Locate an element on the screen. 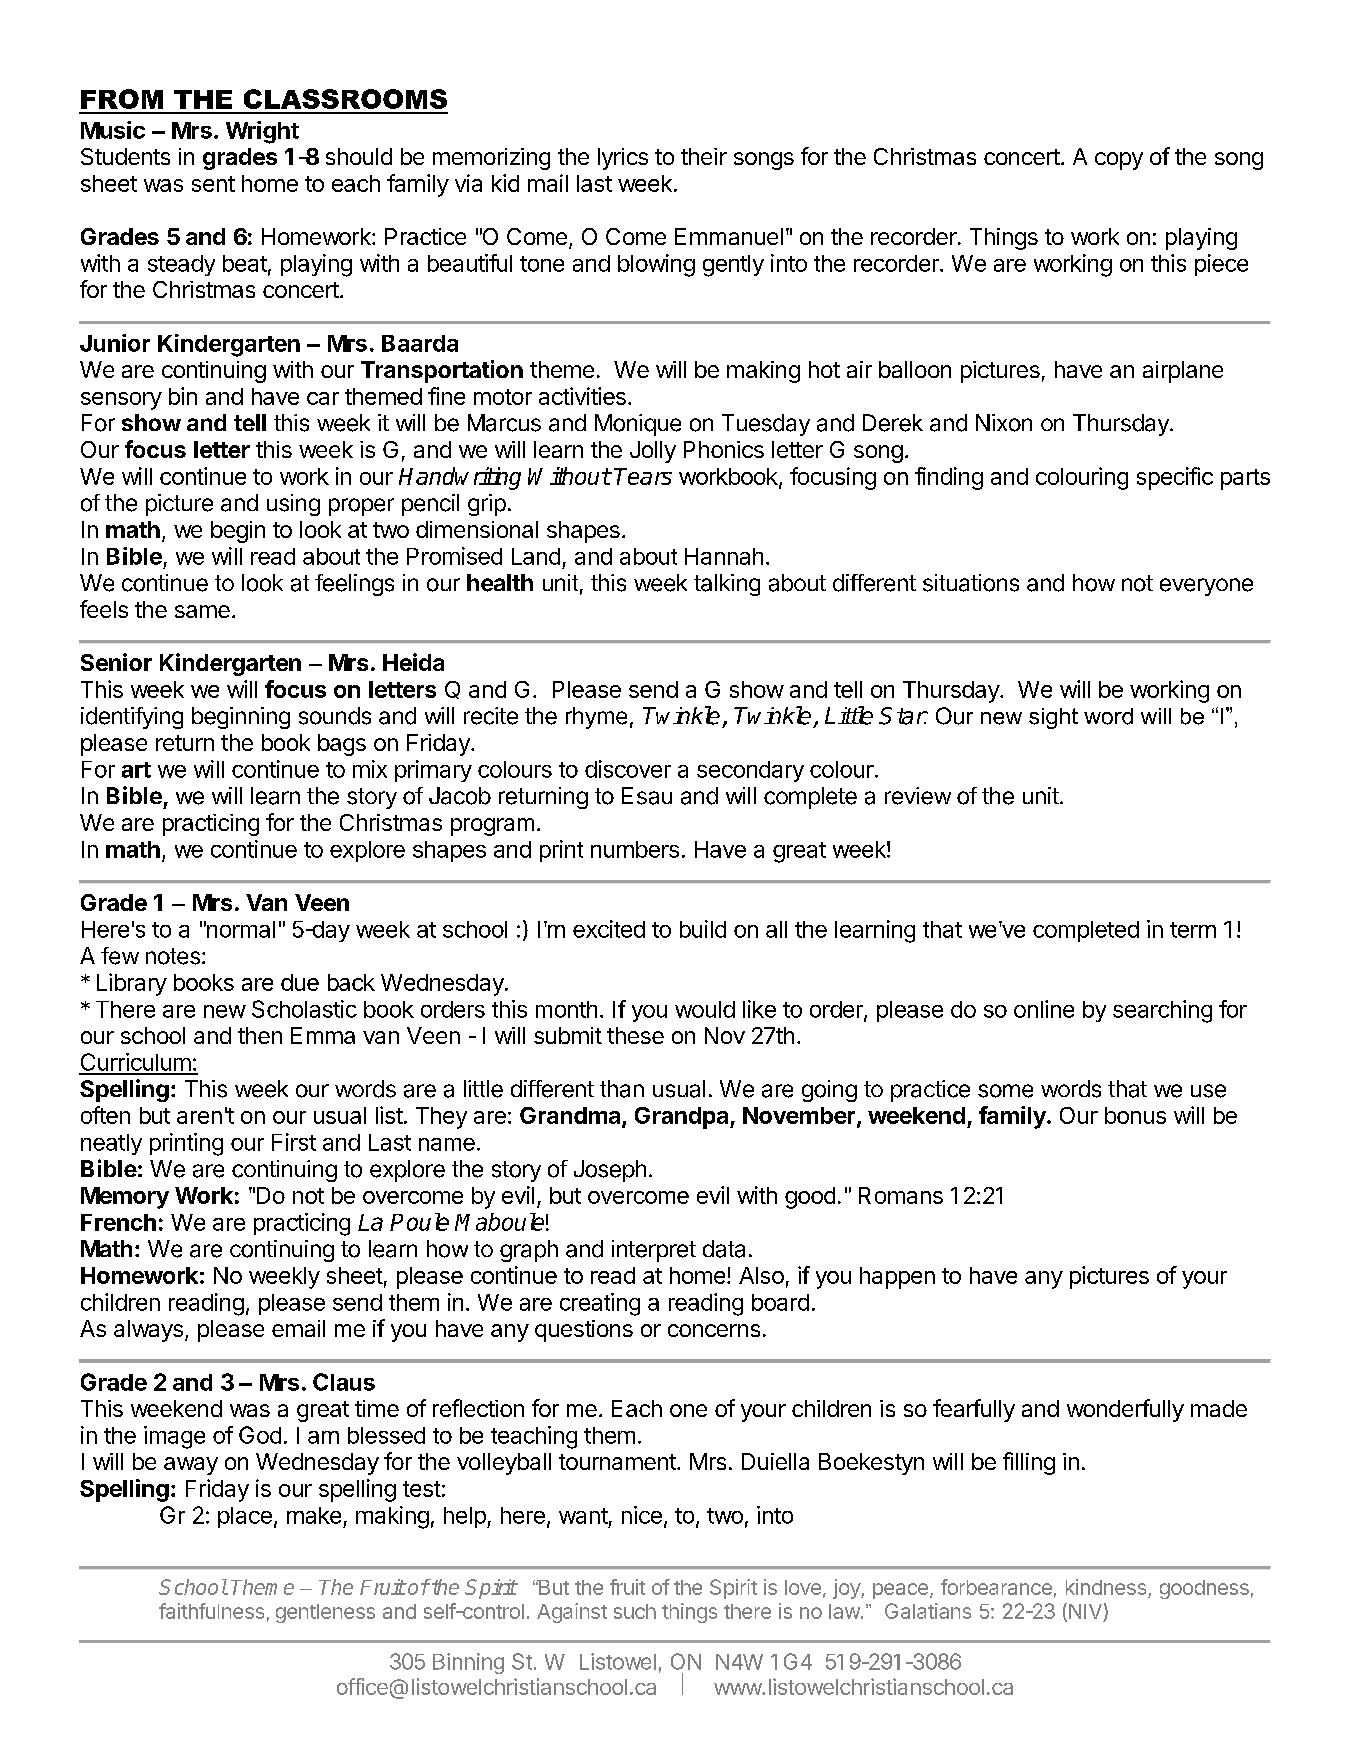  specific is located at coordinates (1175, 478).
